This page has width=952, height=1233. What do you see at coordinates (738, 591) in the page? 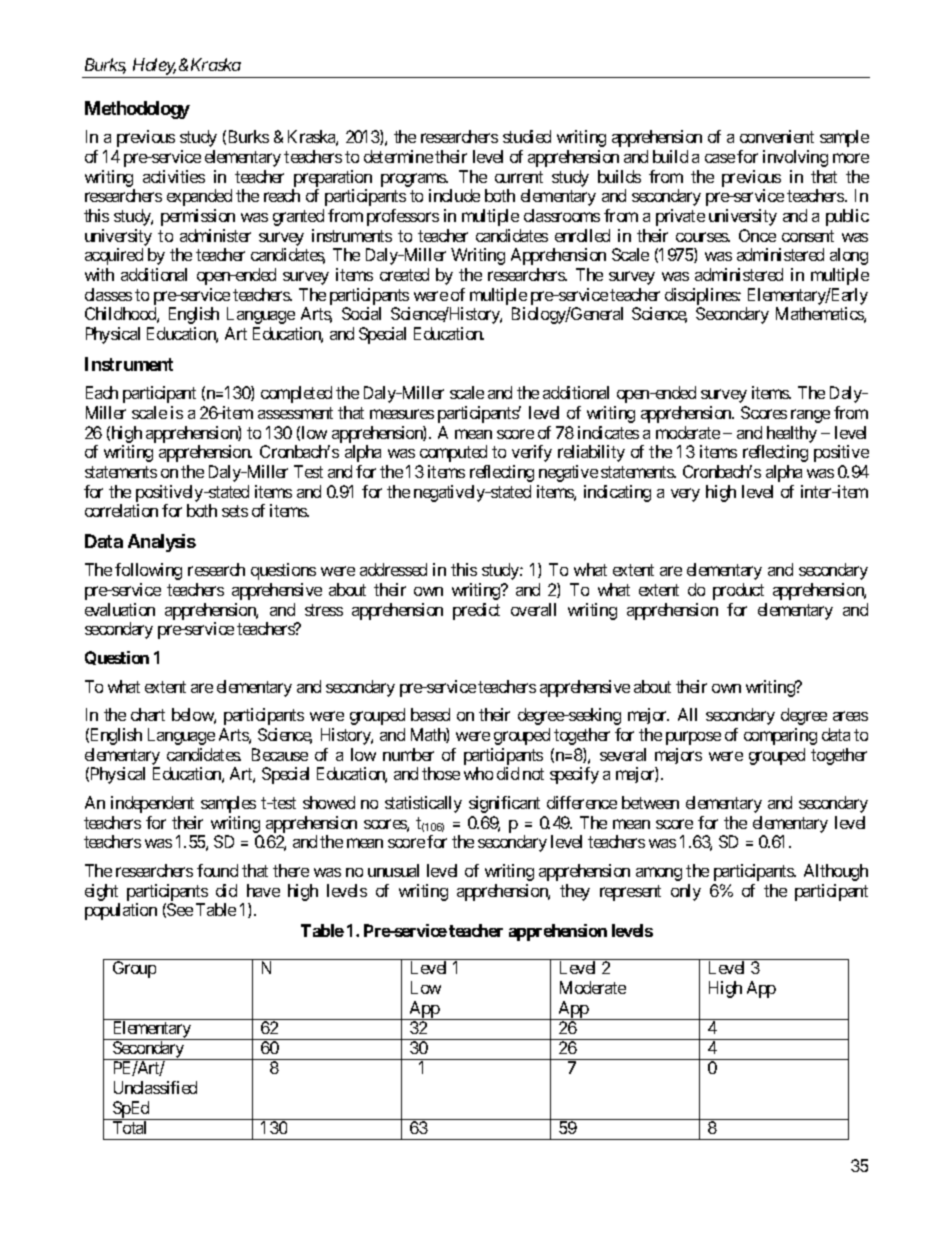
I see `product` at bounding box center [738, 591].
